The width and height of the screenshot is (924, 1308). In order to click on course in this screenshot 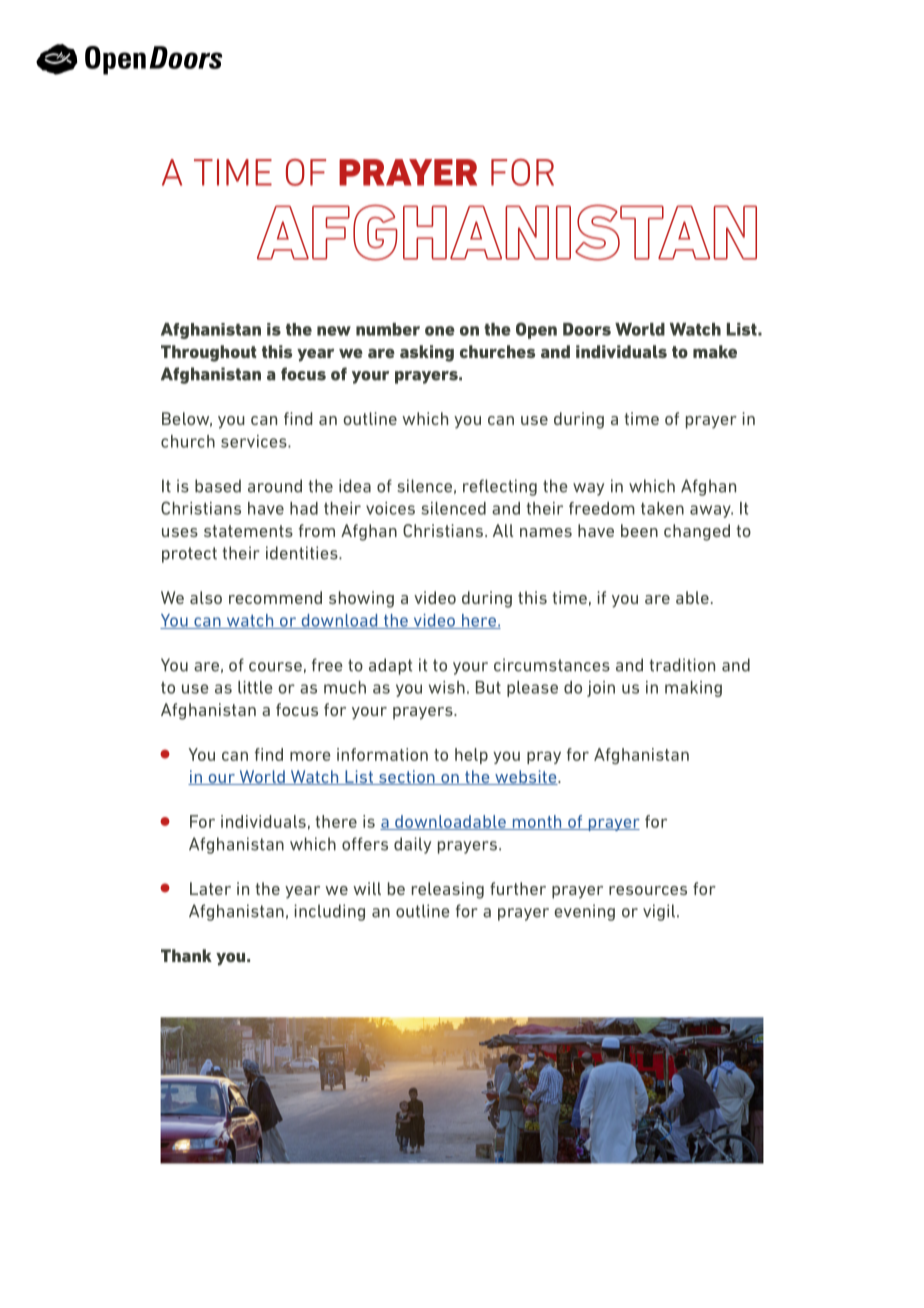, I will do `click(275, 667)`.
